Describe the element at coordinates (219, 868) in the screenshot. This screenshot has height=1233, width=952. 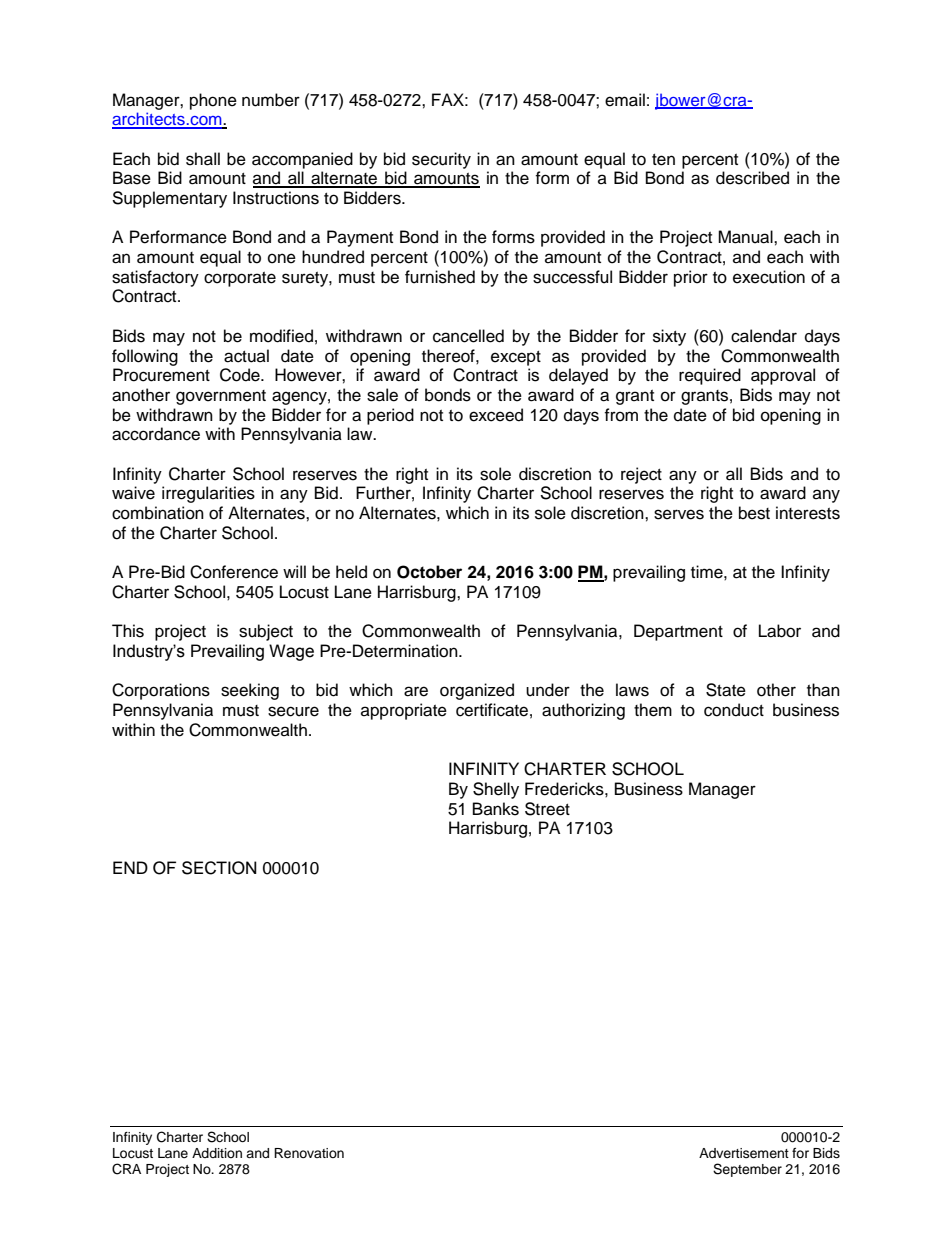
I see `SECTION` at that location.
